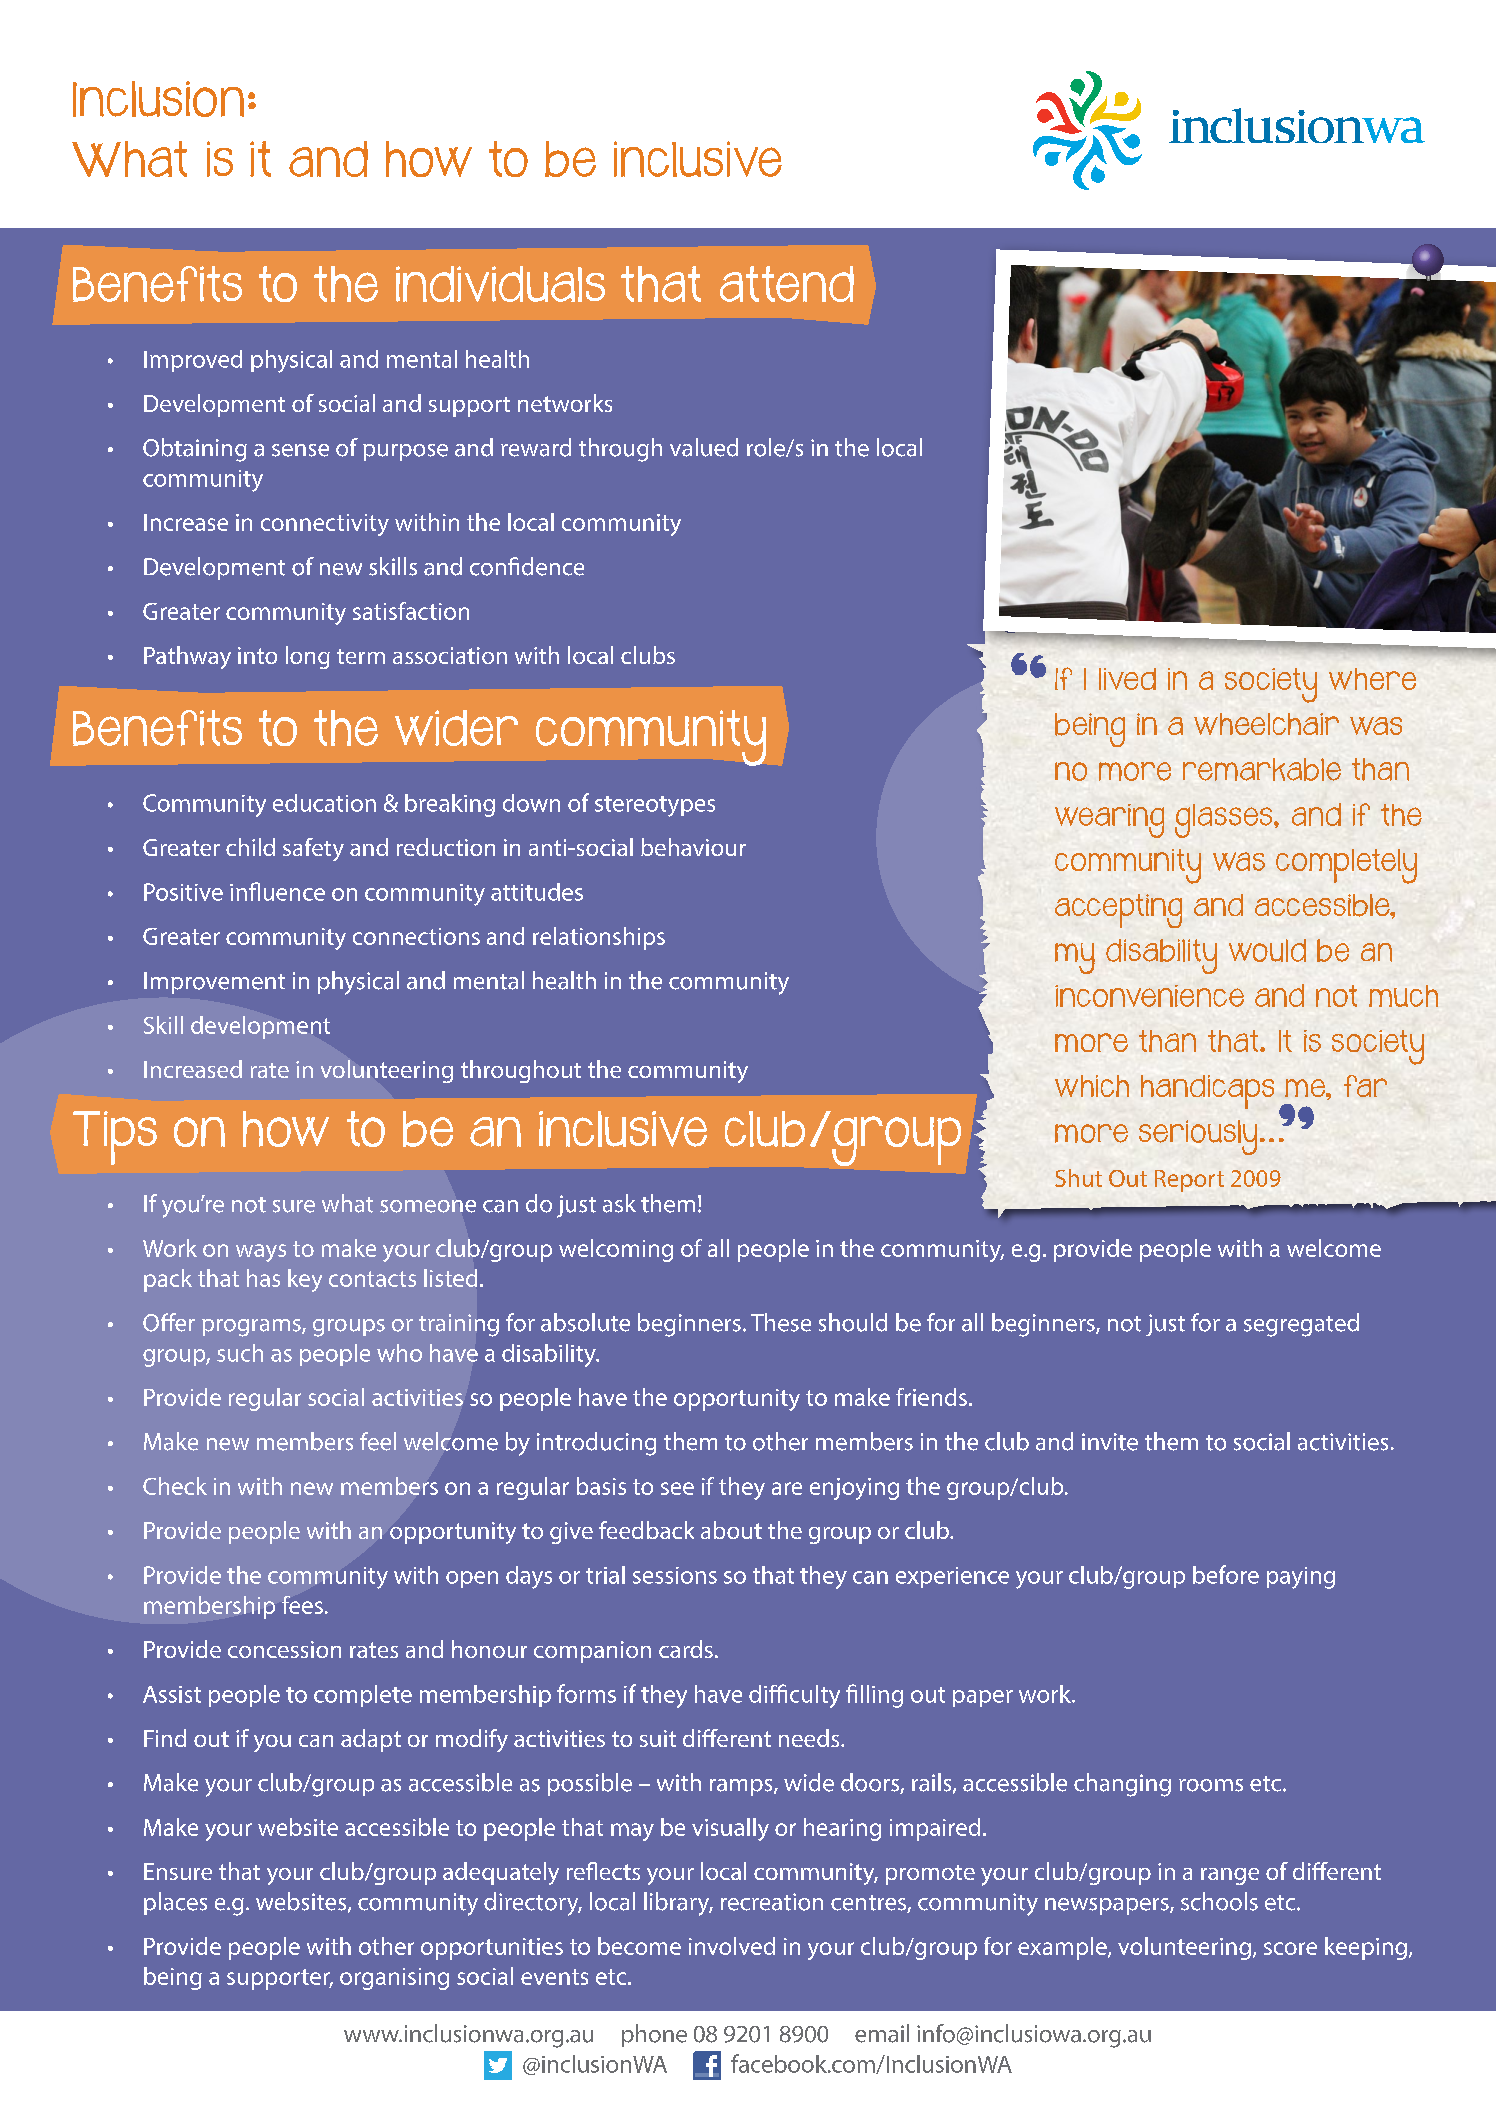 The width and height of the screenshot is (1496, 2116). Describe the element at coordinates (324, 803) in the screenshot. I see `education` at that location.
